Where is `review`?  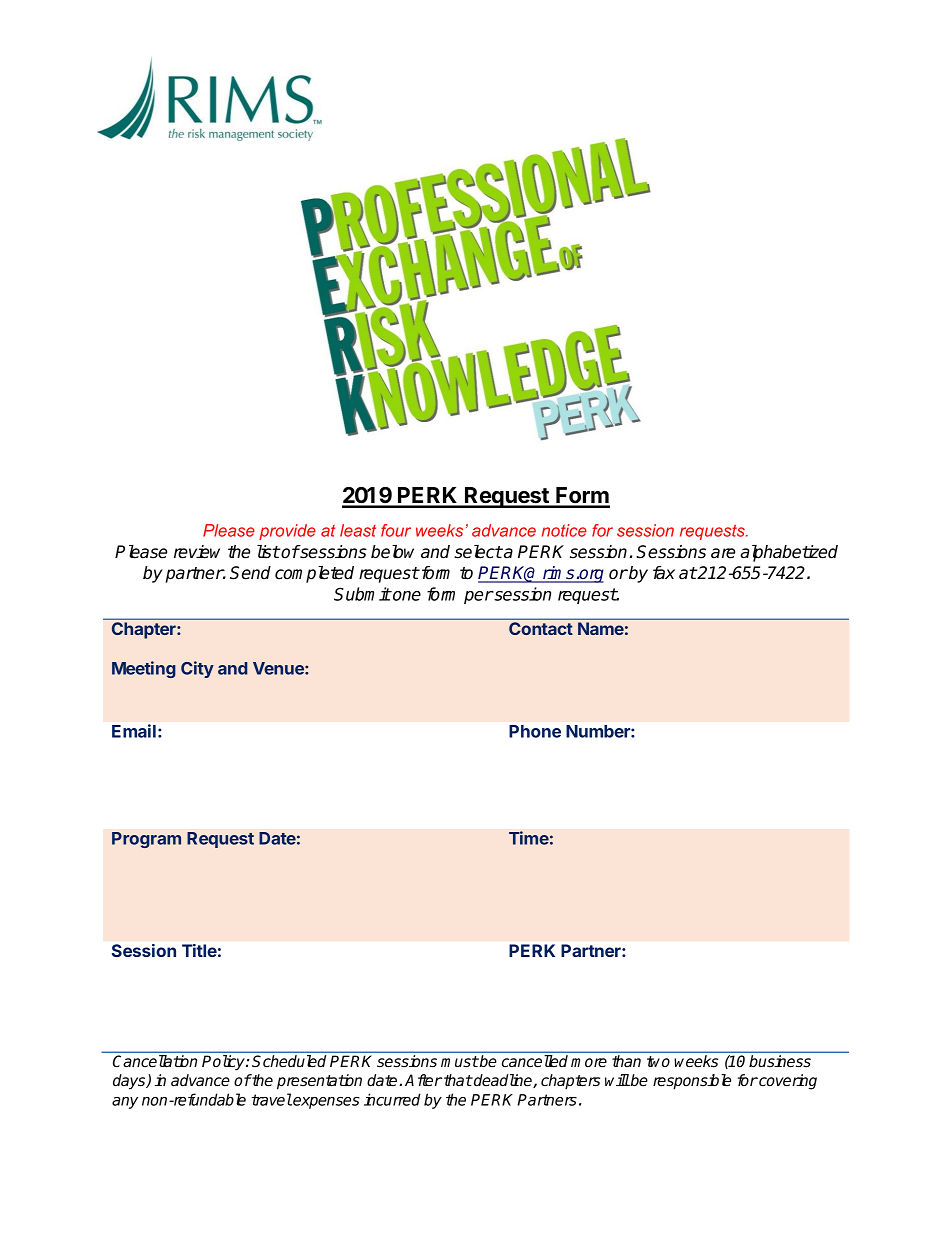
review is located at coordinates (197, 552).
